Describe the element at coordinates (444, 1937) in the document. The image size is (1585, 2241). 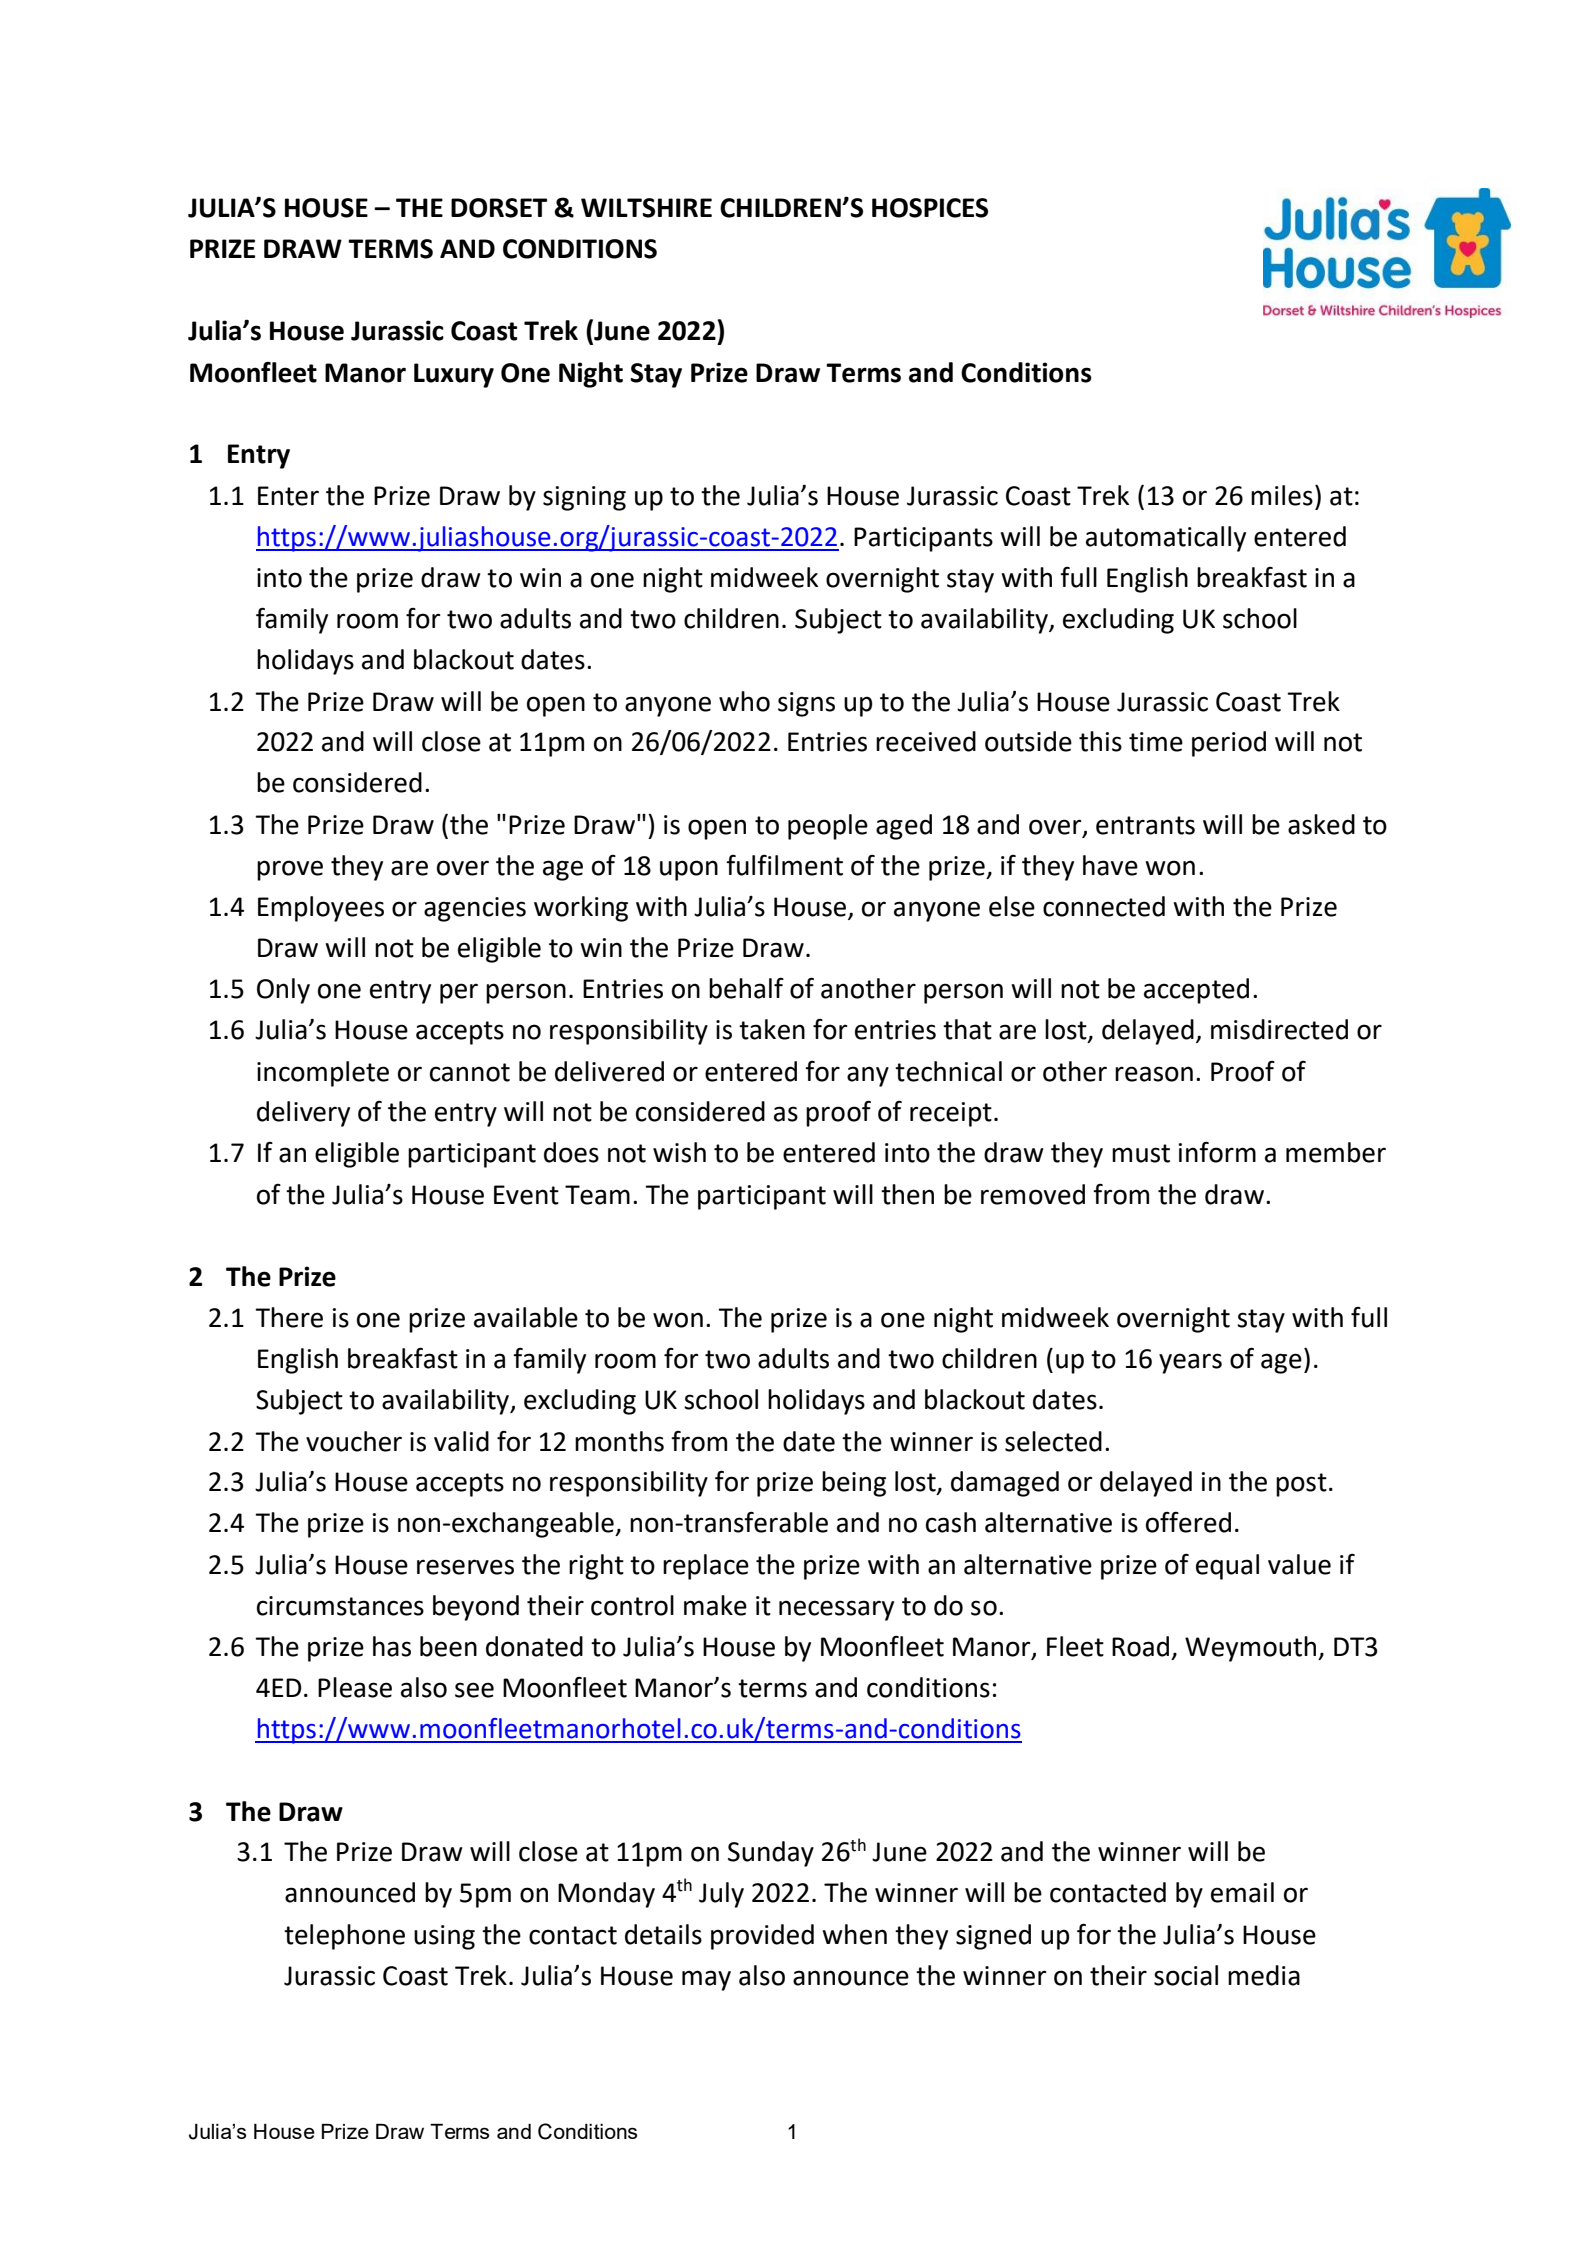
I see `using` at that location.
